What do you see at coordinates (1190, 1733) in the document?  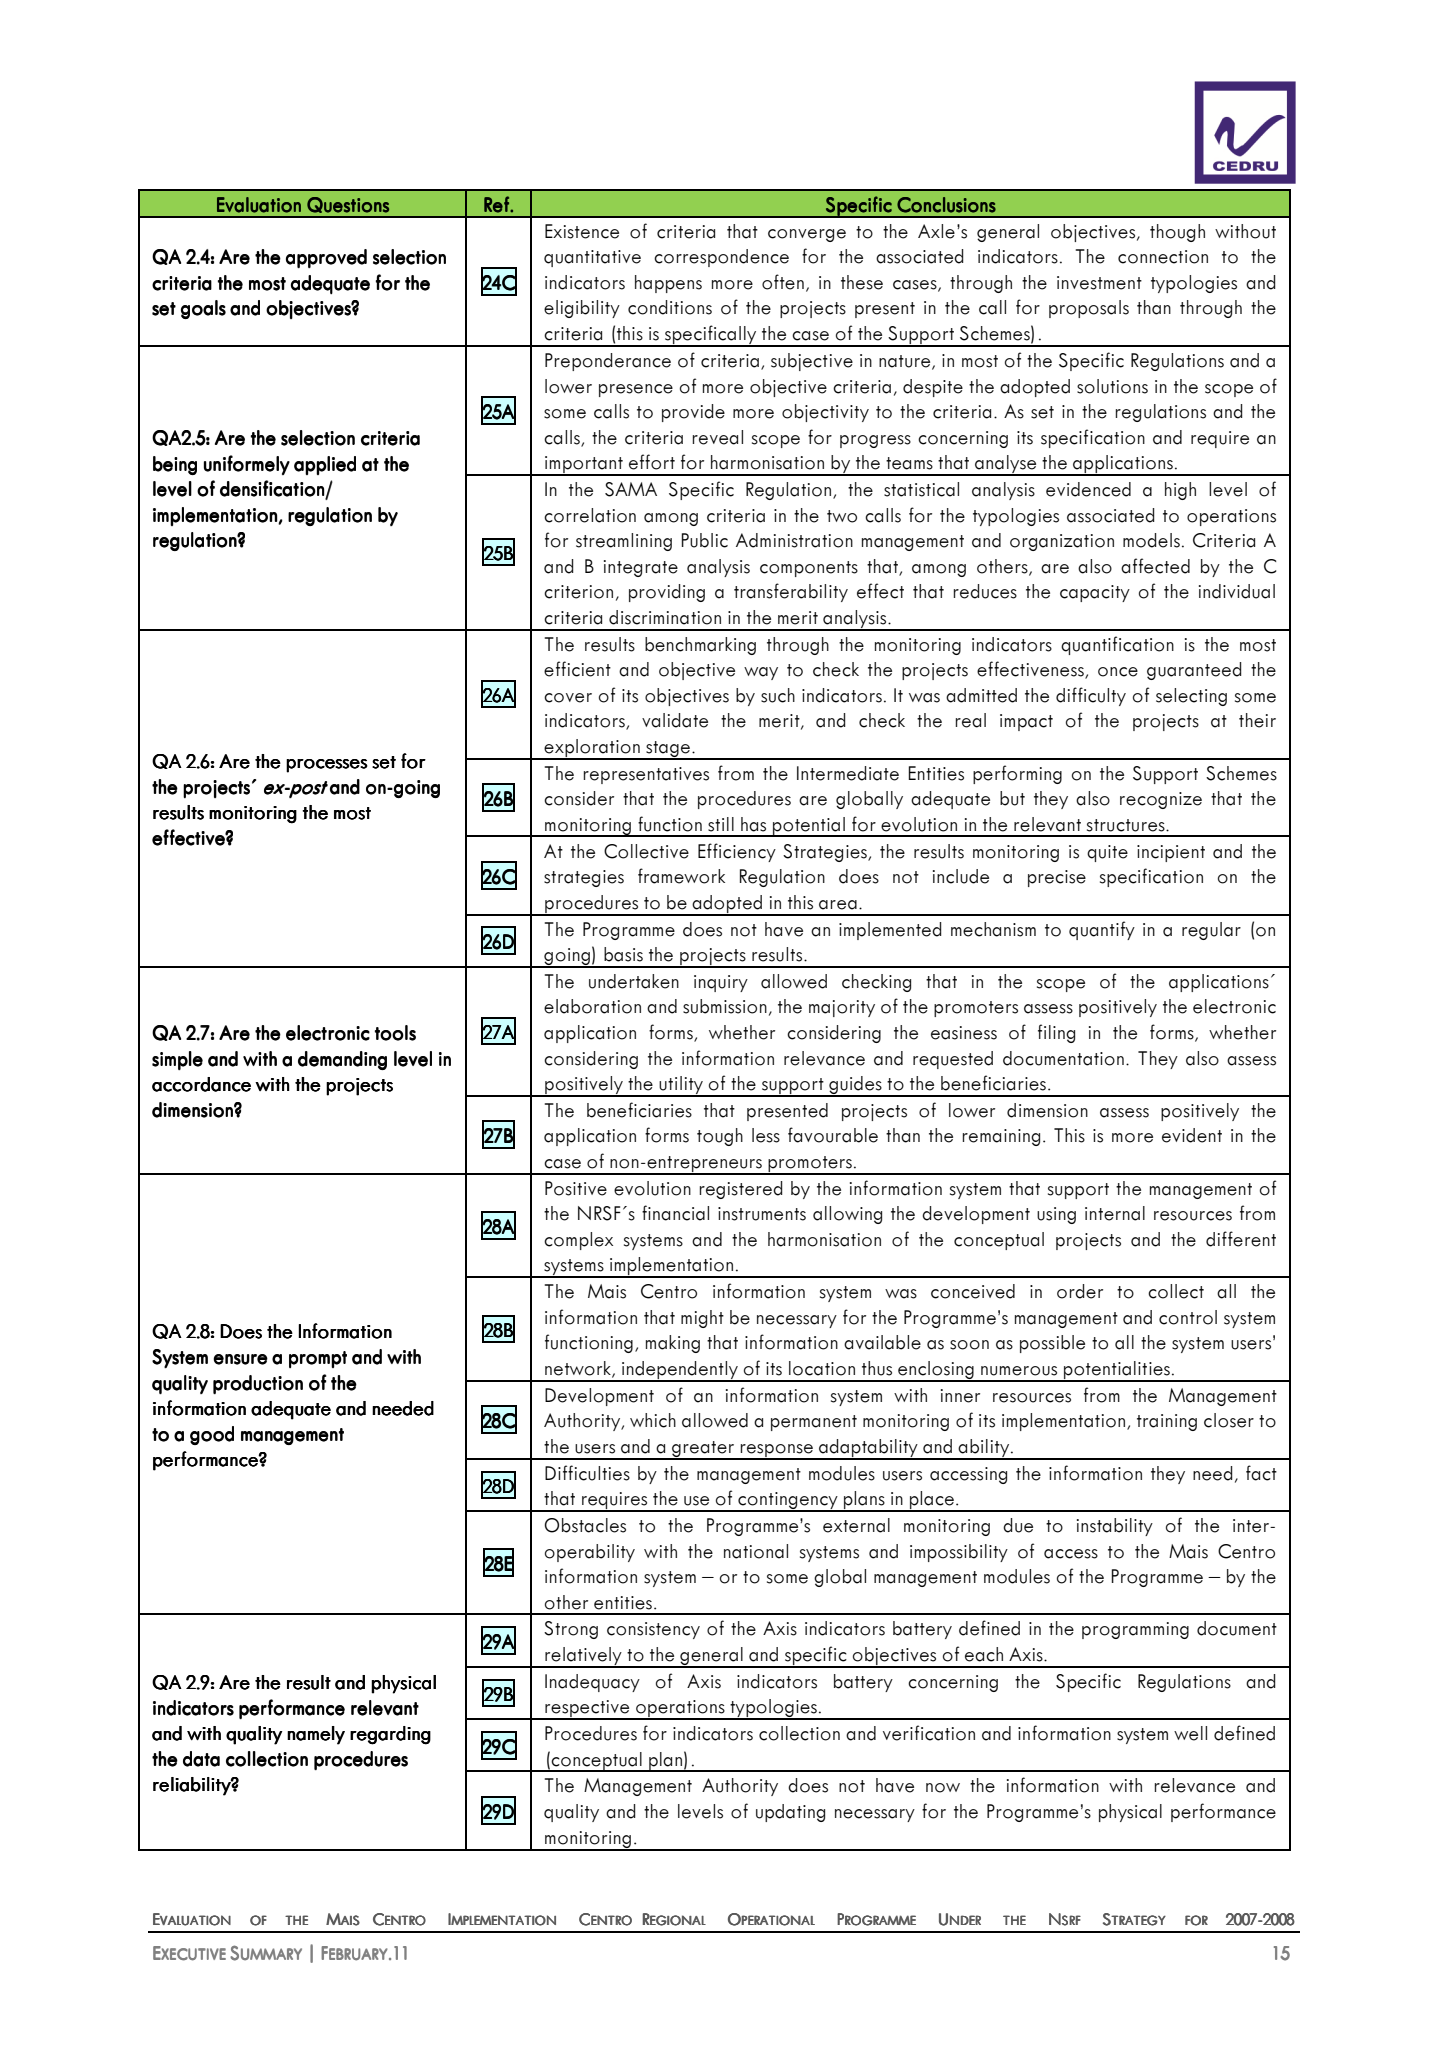 I see `well` at bounding box center [1190, 1733].
